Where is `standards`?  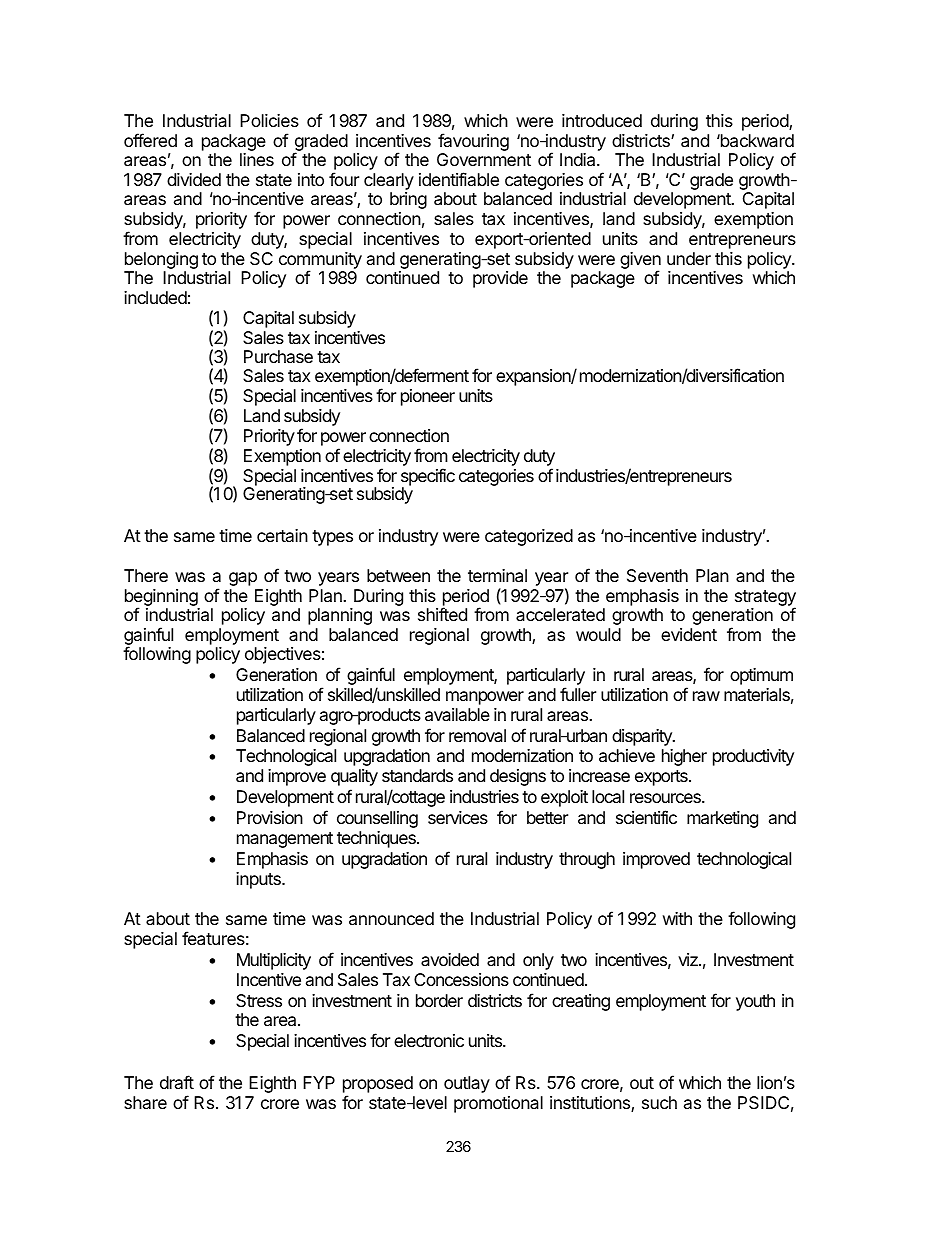 standards is located at coordinates (417, 776).
